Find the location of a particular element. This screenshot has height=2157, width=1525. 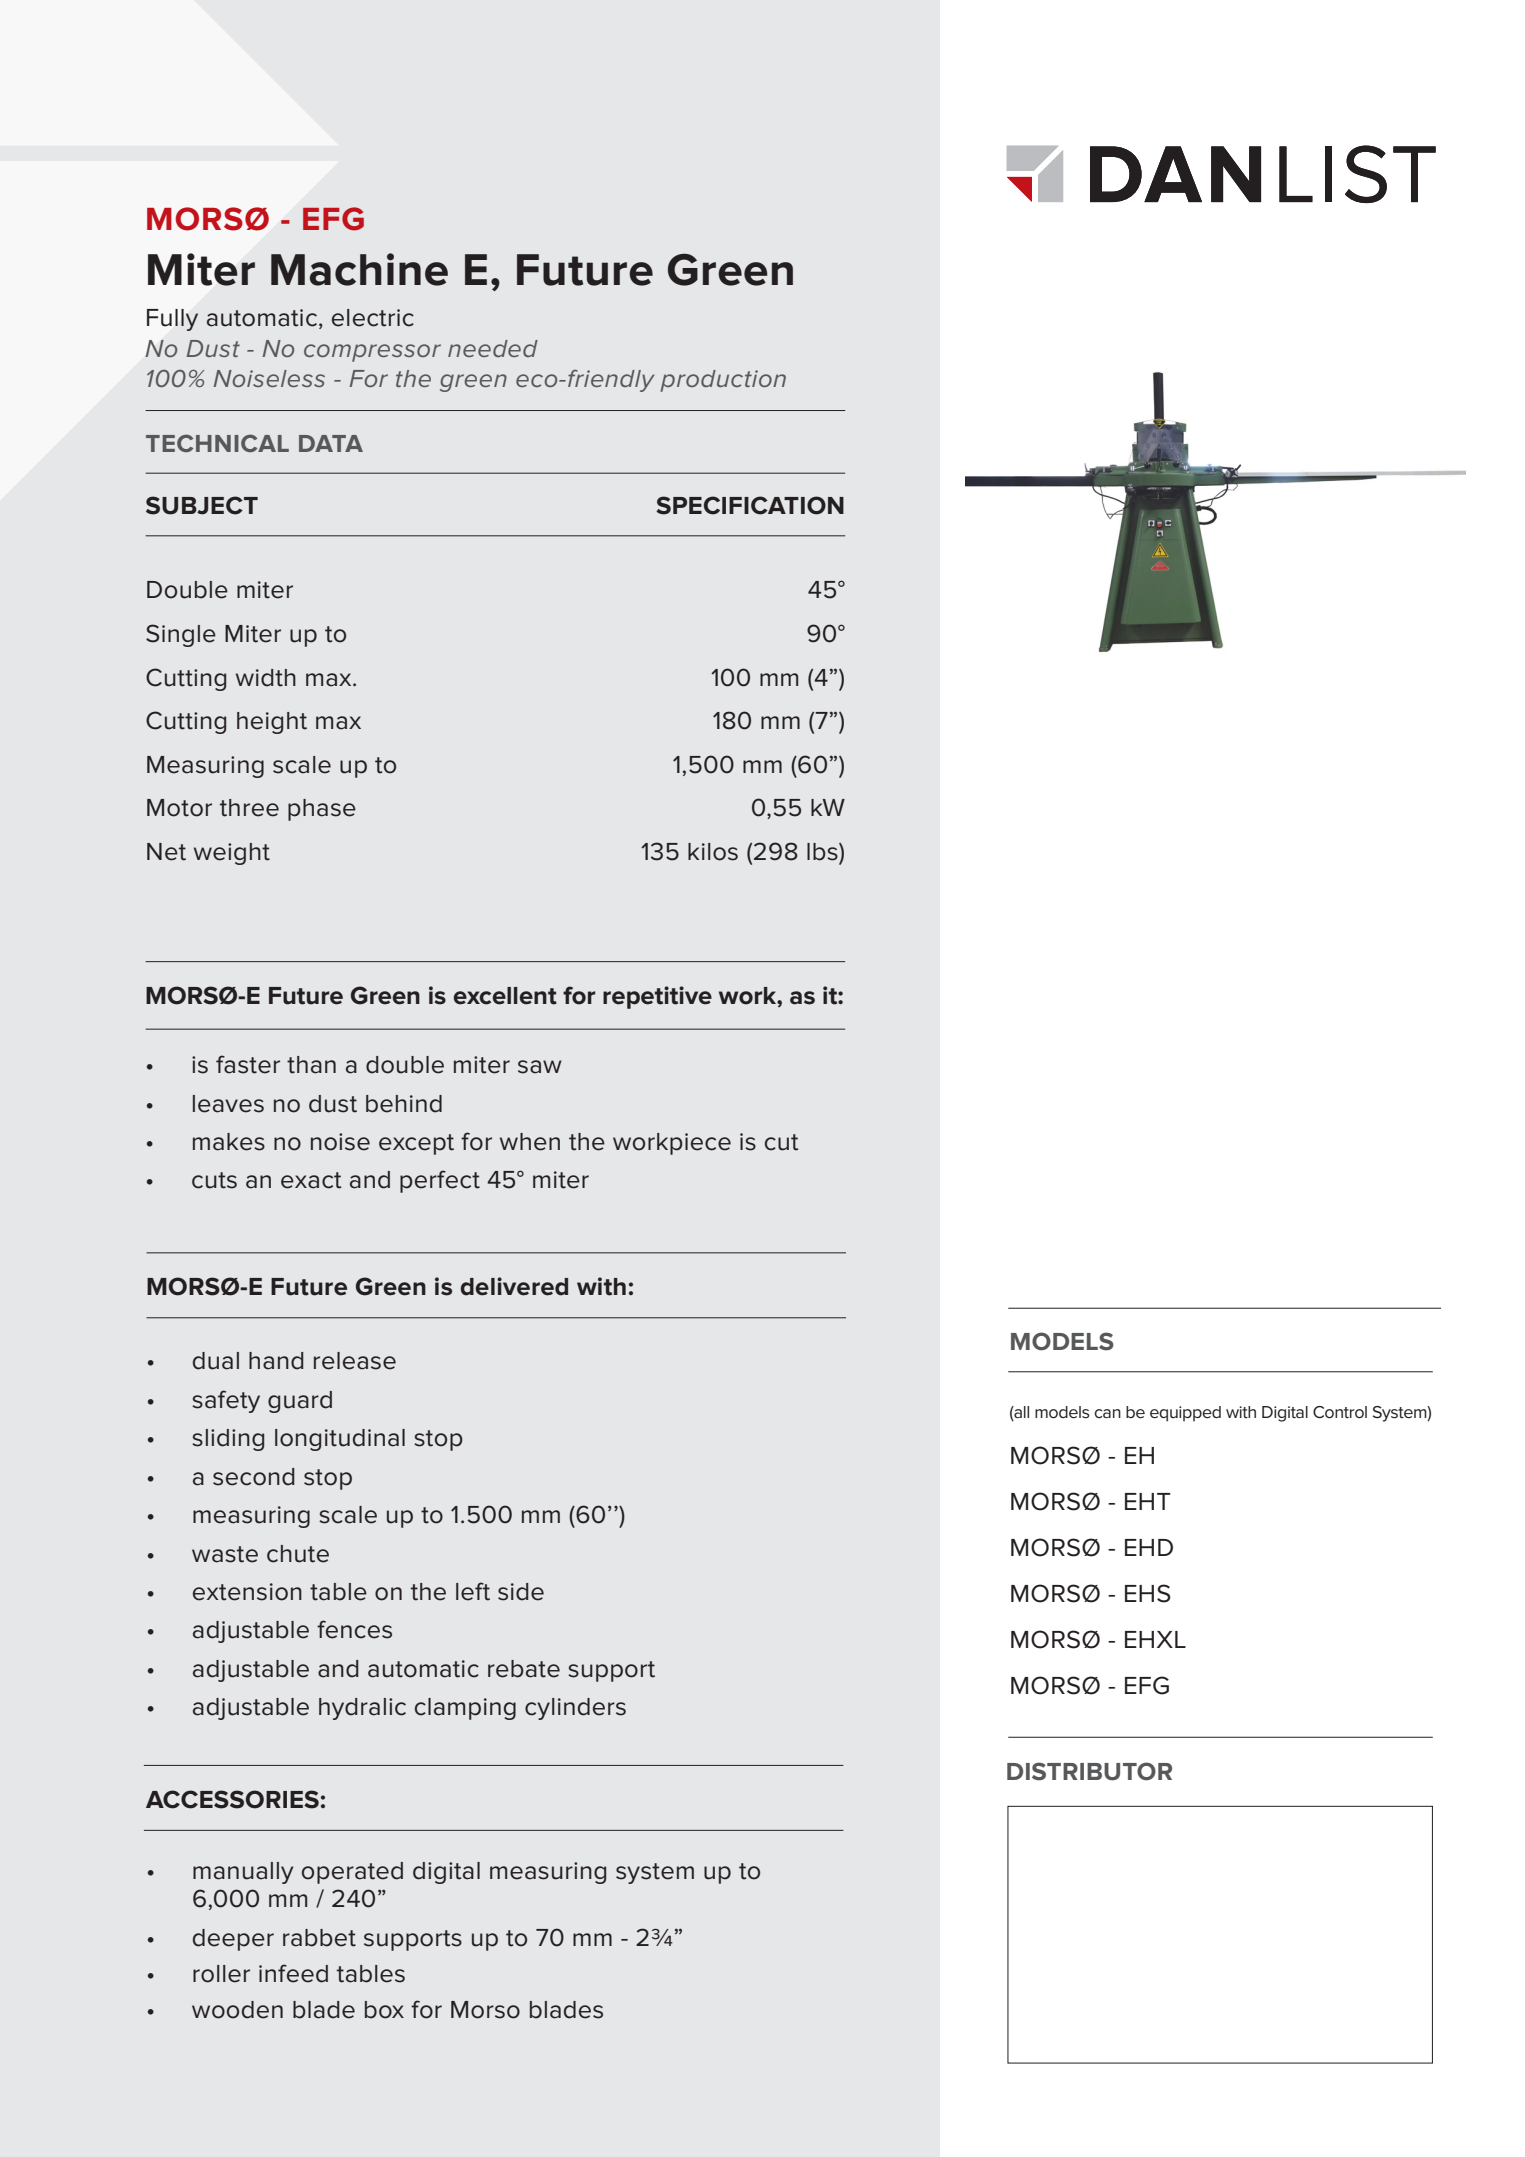

equipped is located at coordinates (1185, 1414).
